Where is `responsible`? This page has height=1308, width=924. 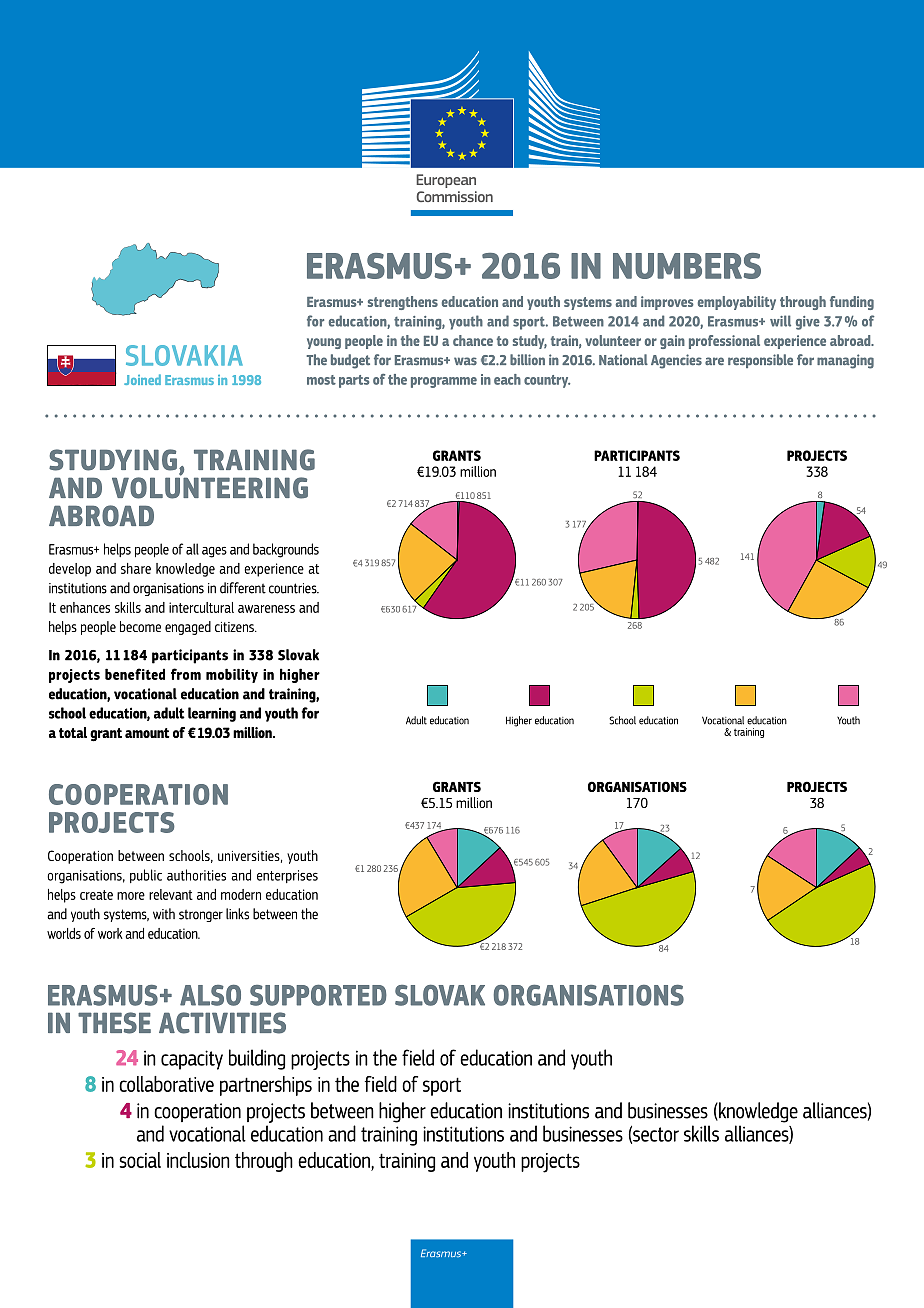 responsible is located at coordinates (760, 361).
